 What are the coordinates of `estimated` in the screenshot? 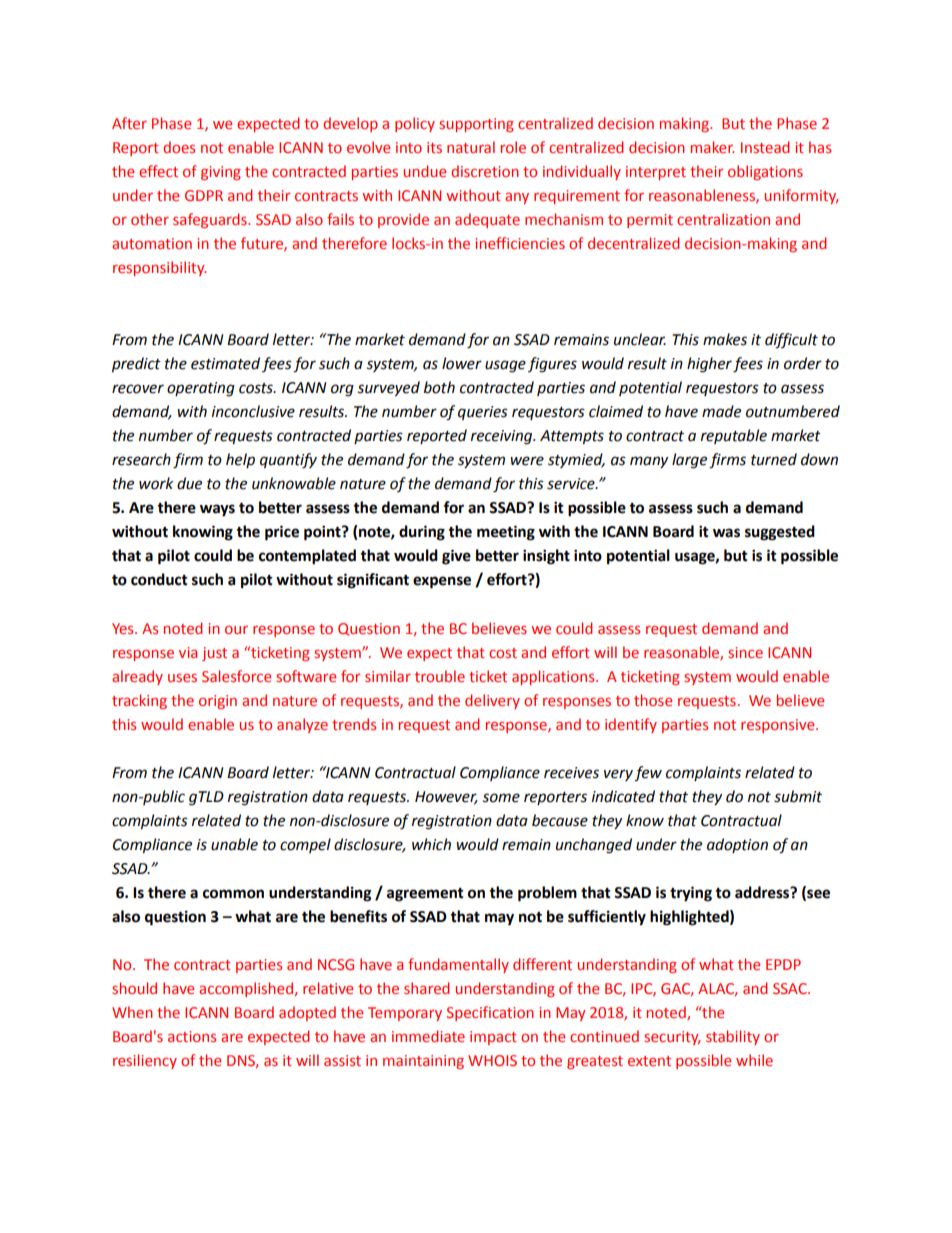 It's located at (225, 363).
